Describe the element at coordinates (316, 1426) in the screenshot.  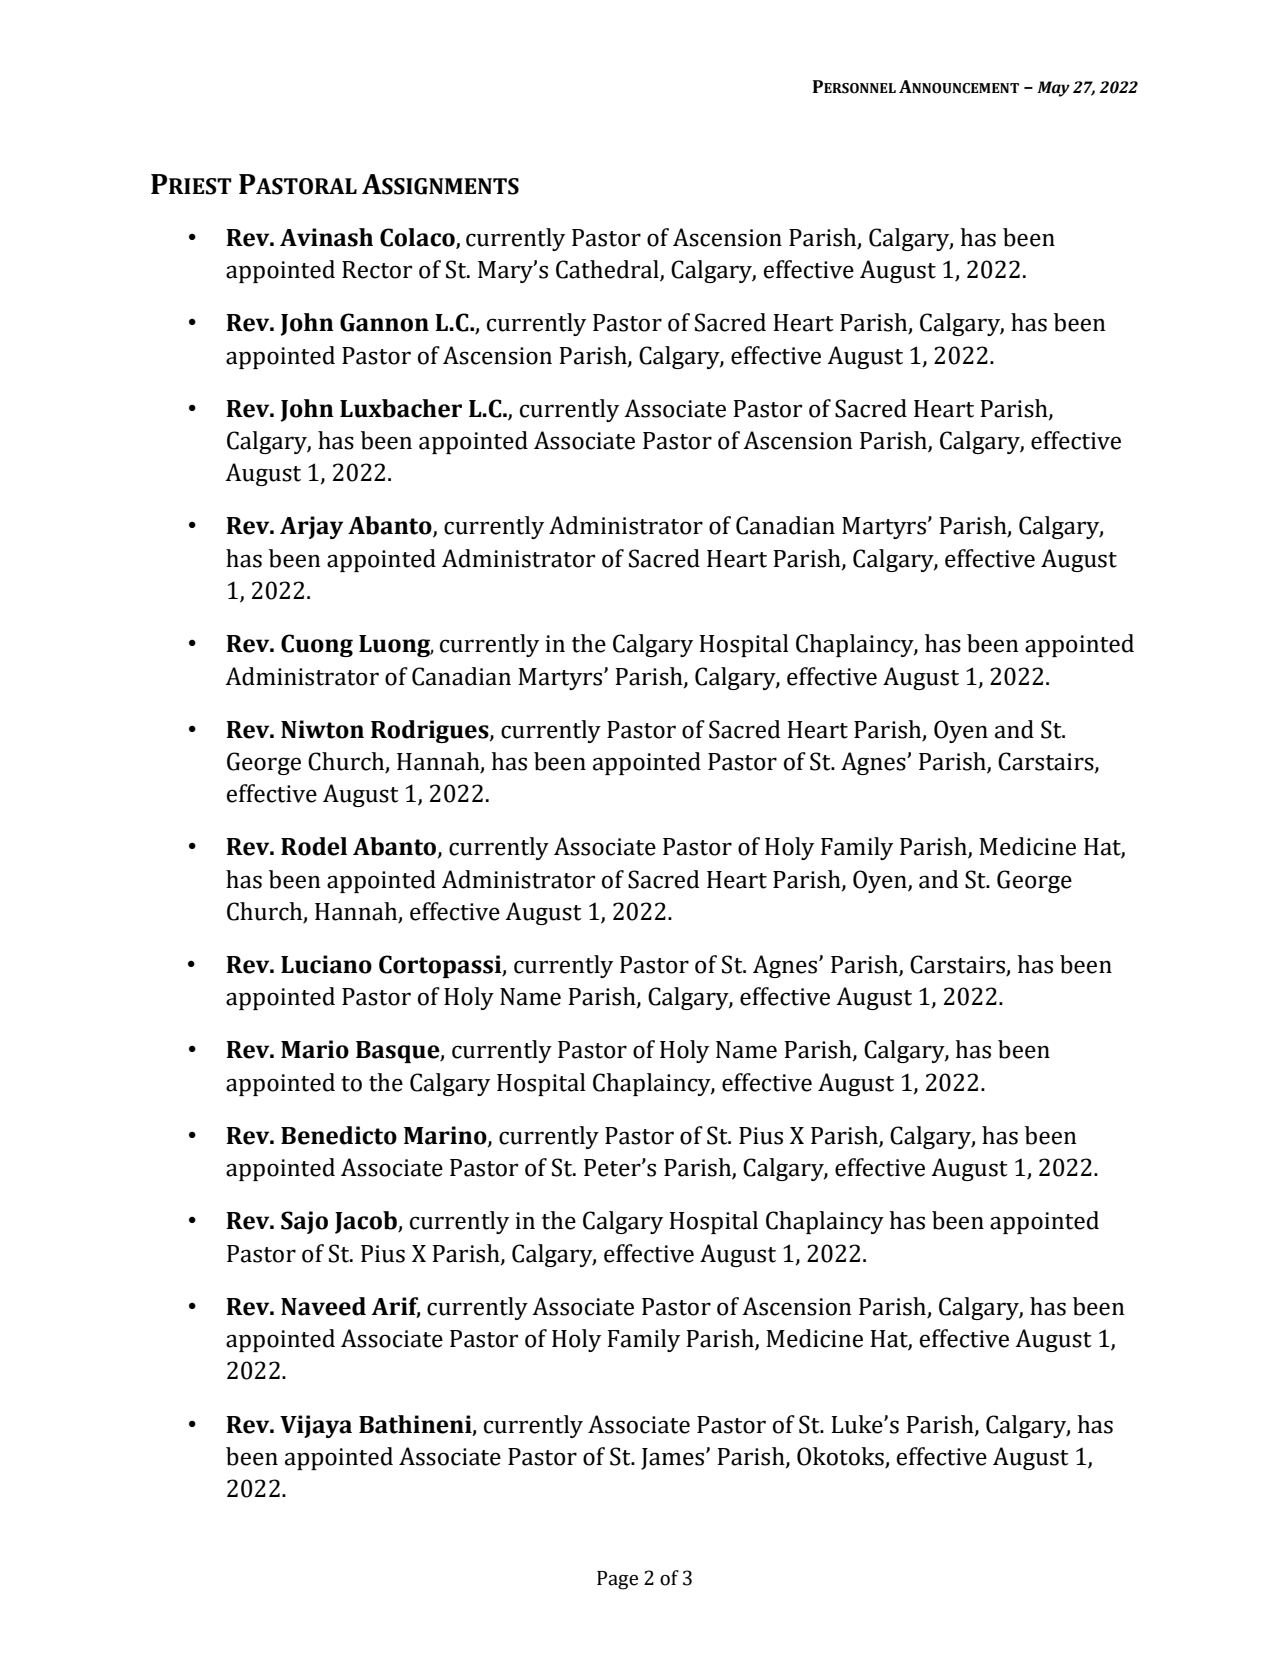
I see `Vijaya` at that location.
